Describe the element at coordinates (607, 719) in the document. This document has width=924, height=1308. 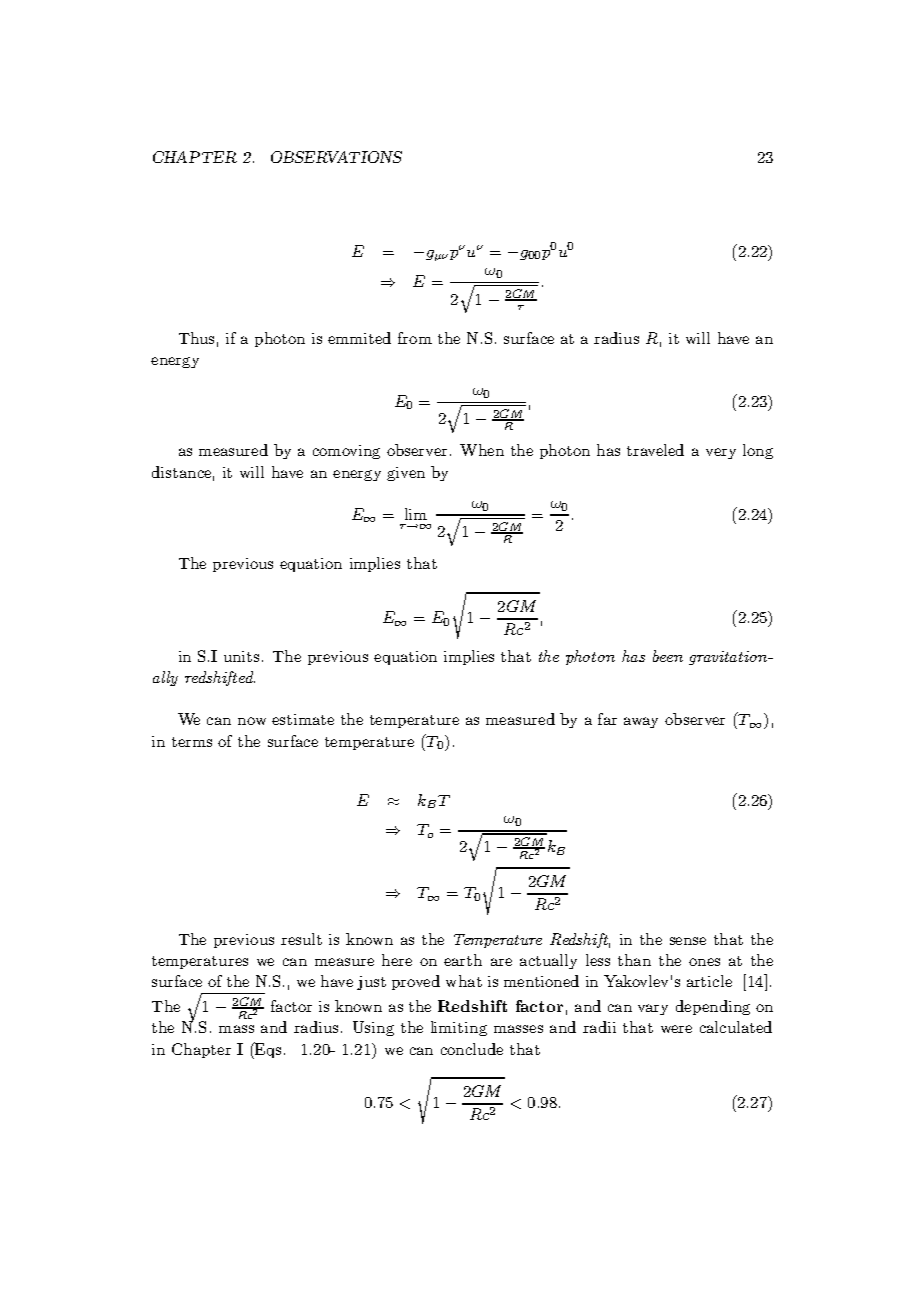
I see `far` at that location.
